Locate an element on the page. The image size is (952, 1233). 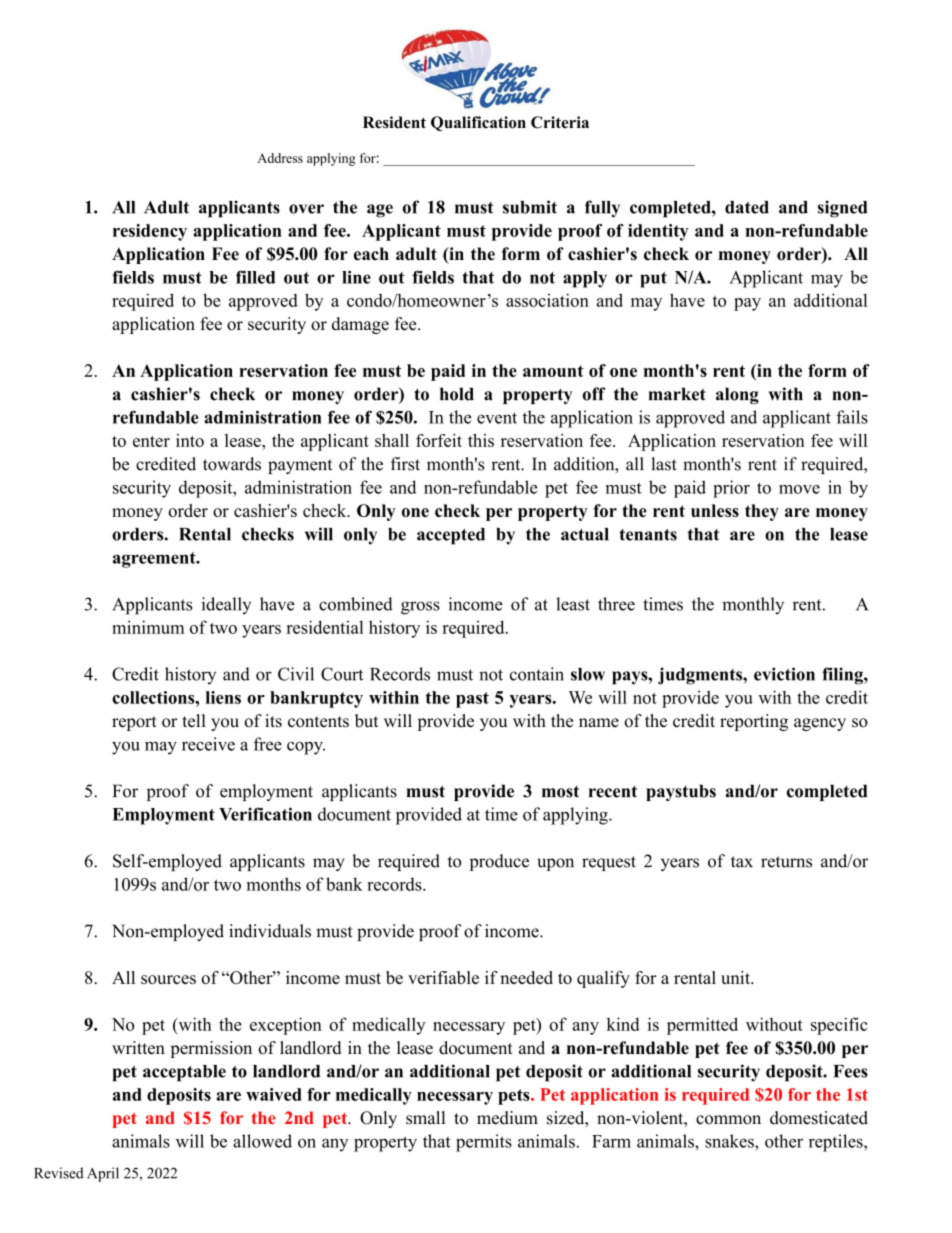
tax is located at coordinates (742, 862).
